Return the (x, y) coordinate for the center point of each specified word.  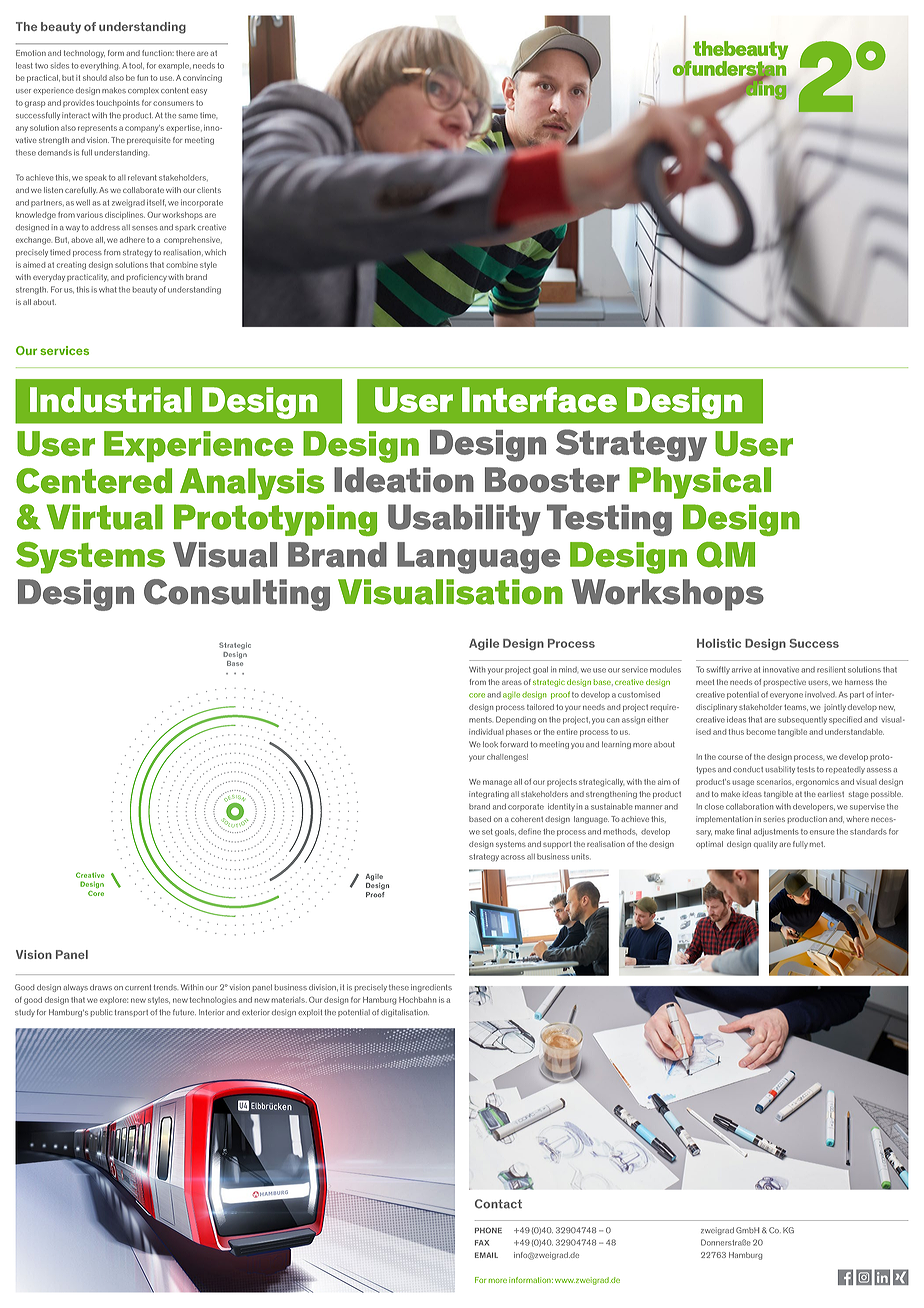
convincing (202, 79)
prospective (784, 683)
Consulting (237, 595)
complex (143, 91)
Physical (700, 483)
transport (131, 1013)
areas (512, 682)
